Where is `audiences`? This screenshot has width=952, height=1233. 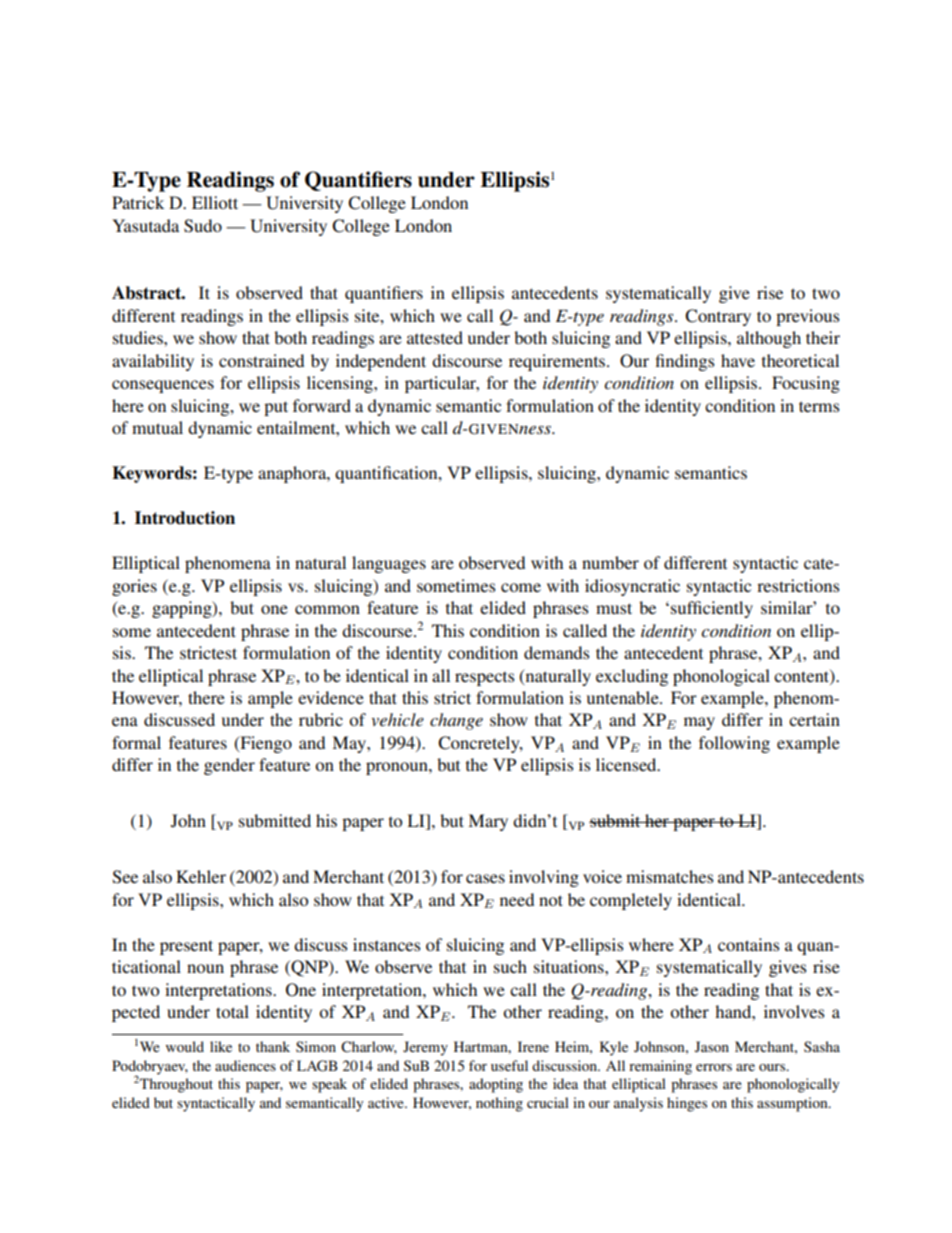 audiences is located at coordinates (245, 1065).
